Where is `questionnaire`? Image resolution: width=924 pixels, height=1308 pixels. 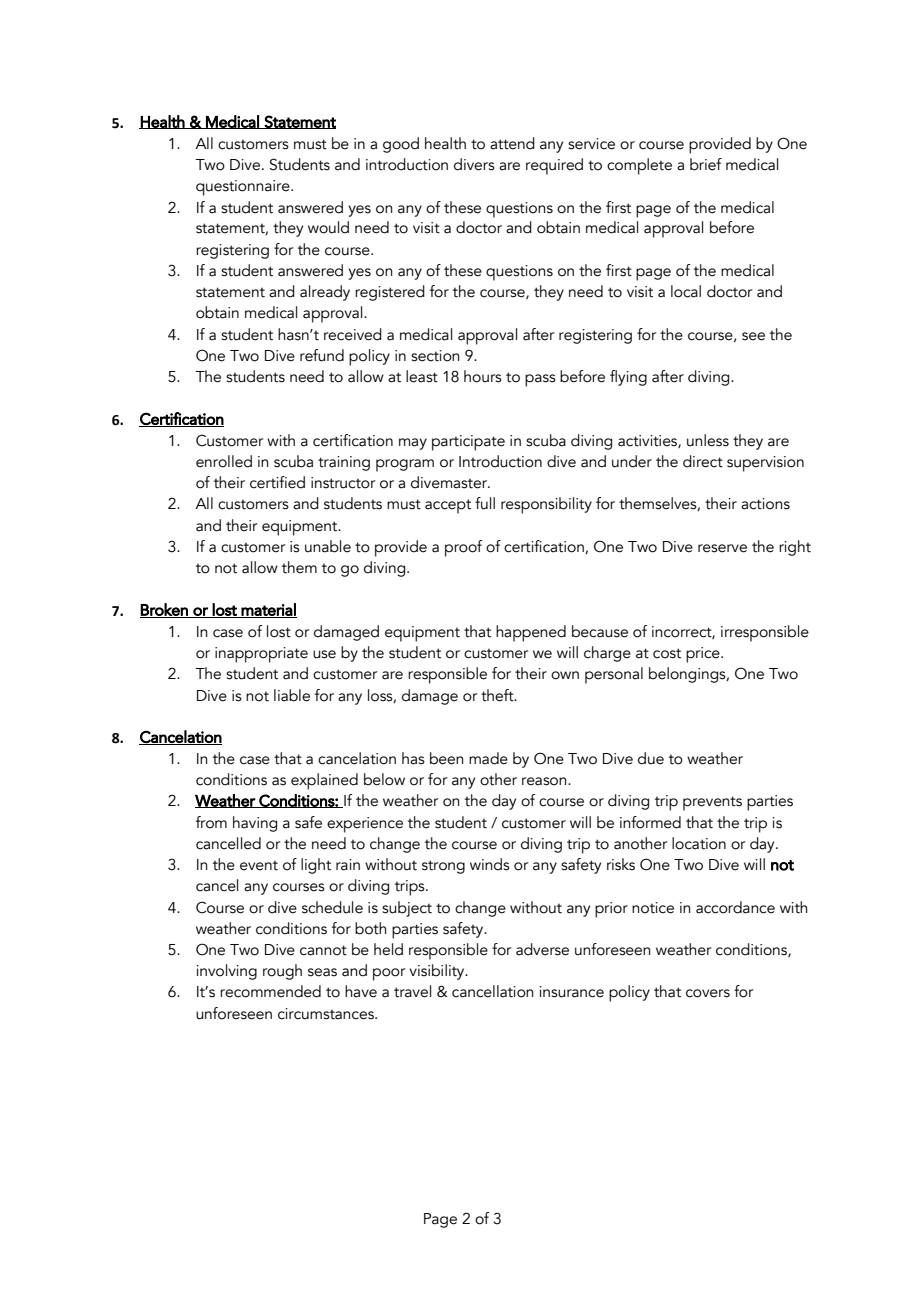
questionnaire is located at coordinates (244, 188).
